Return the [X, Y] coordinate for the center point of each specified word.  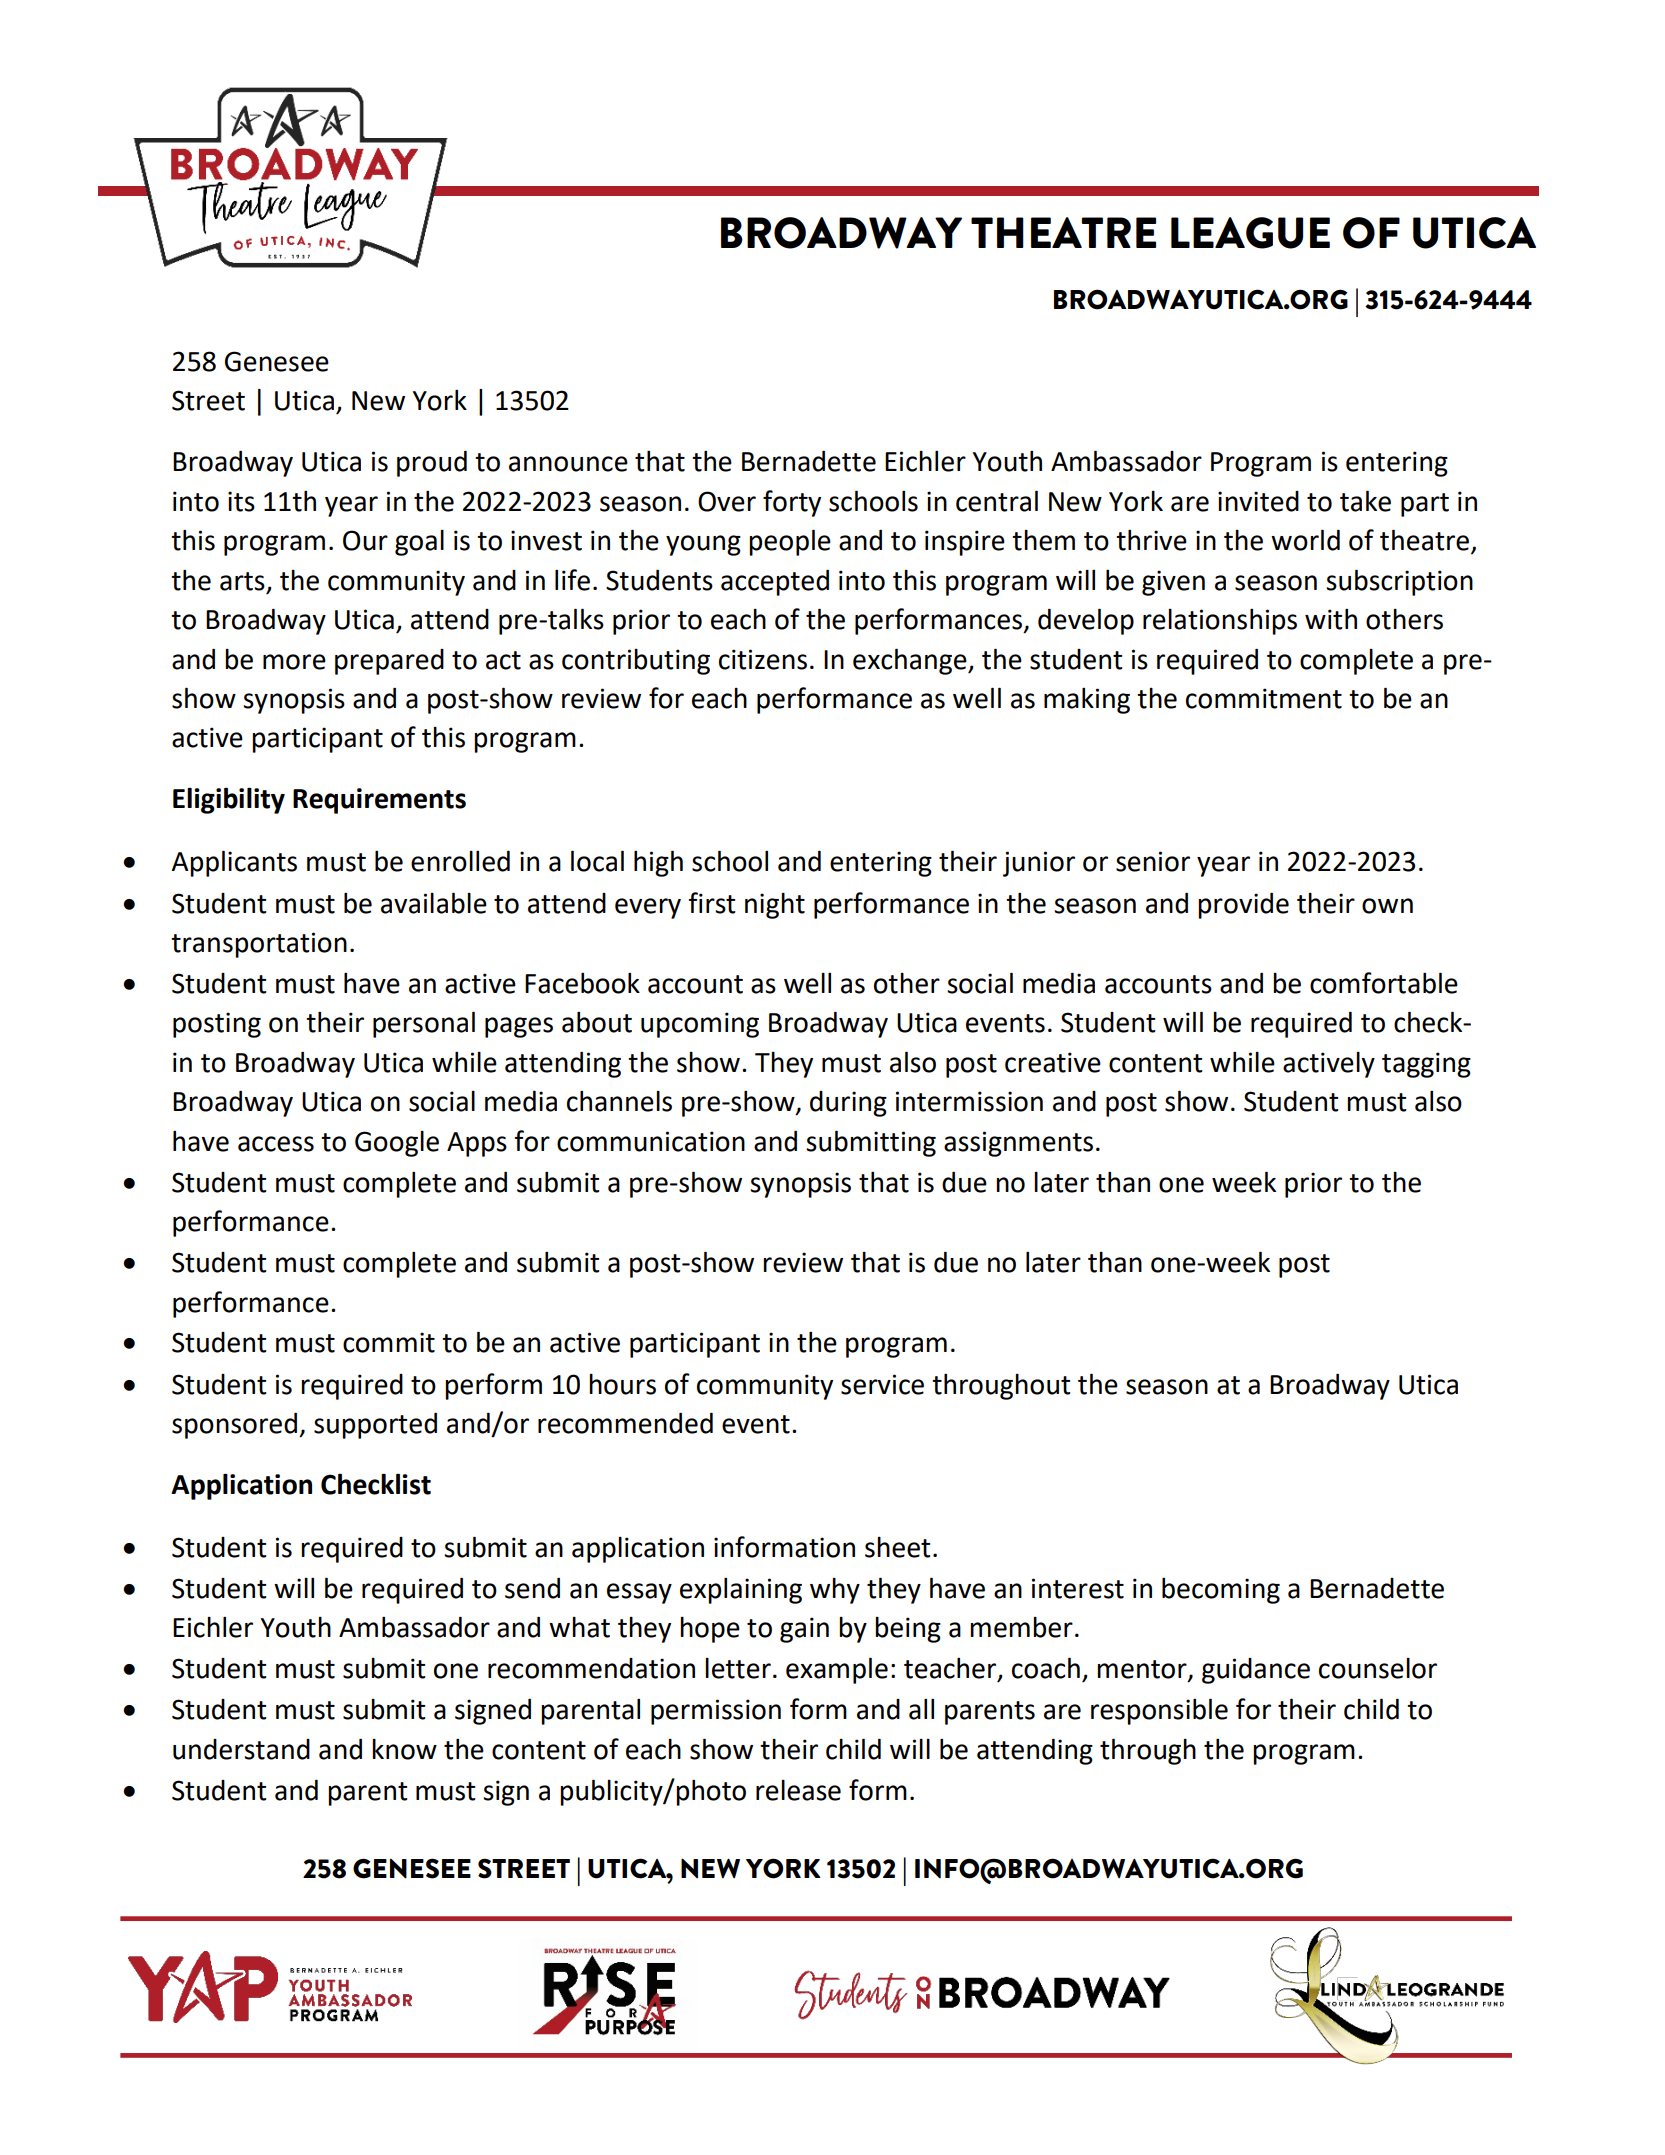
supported [375, 1426]
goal [419, 543]
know [404, 1749]
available [434, 903]
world [1305, 540]
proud [432, 464]
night [775, 906]
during [848, 1104]
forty [792, 503]
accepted [775, 583]
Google [397, 1144]
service [882, 1384]
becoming [1221, 1591]
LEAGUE [1250, 233]
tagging [1426, 1065]
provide [1243, 906]
